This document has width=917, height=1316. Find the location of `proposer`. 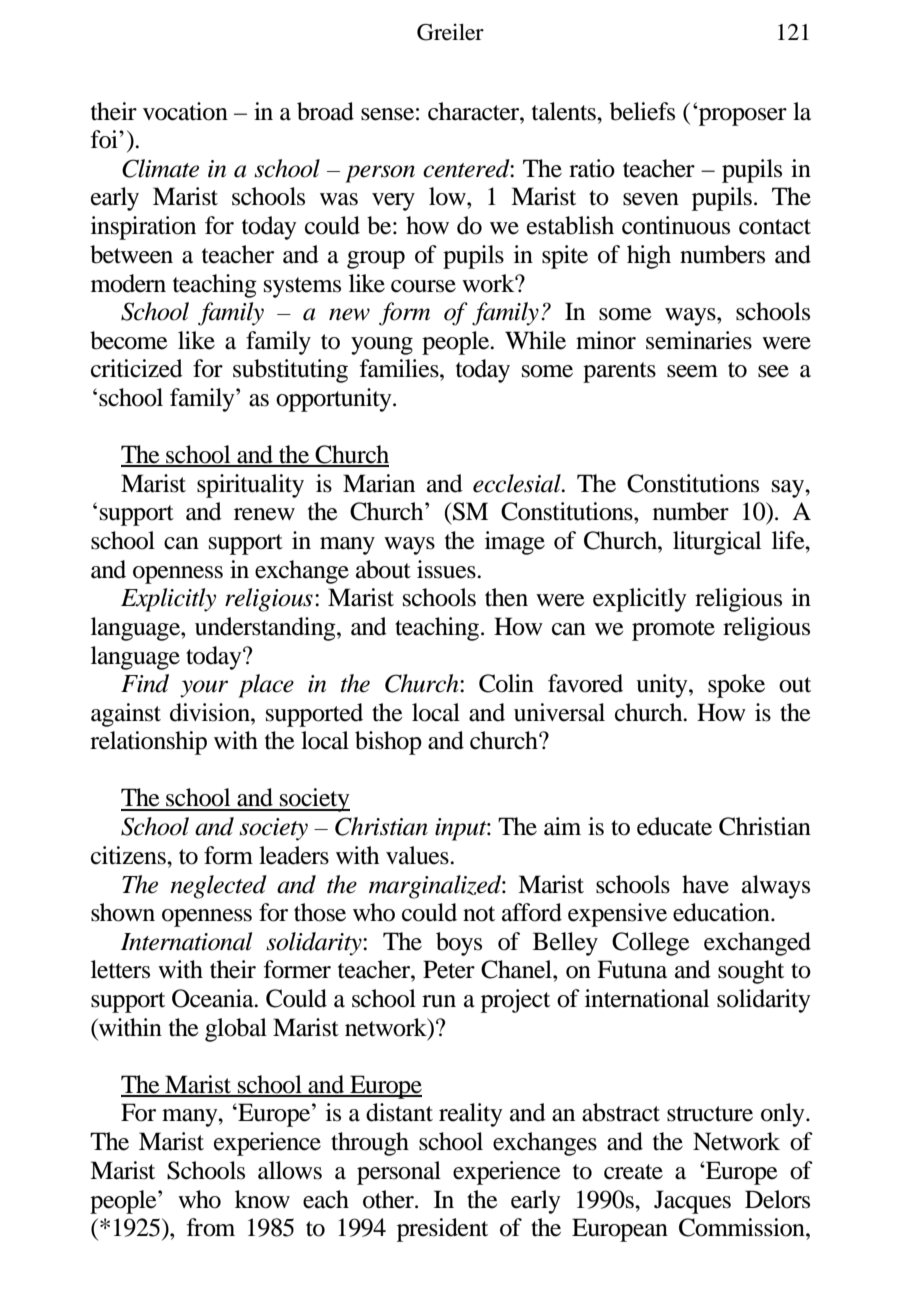

proposer is located at coordinates (742, 116).
